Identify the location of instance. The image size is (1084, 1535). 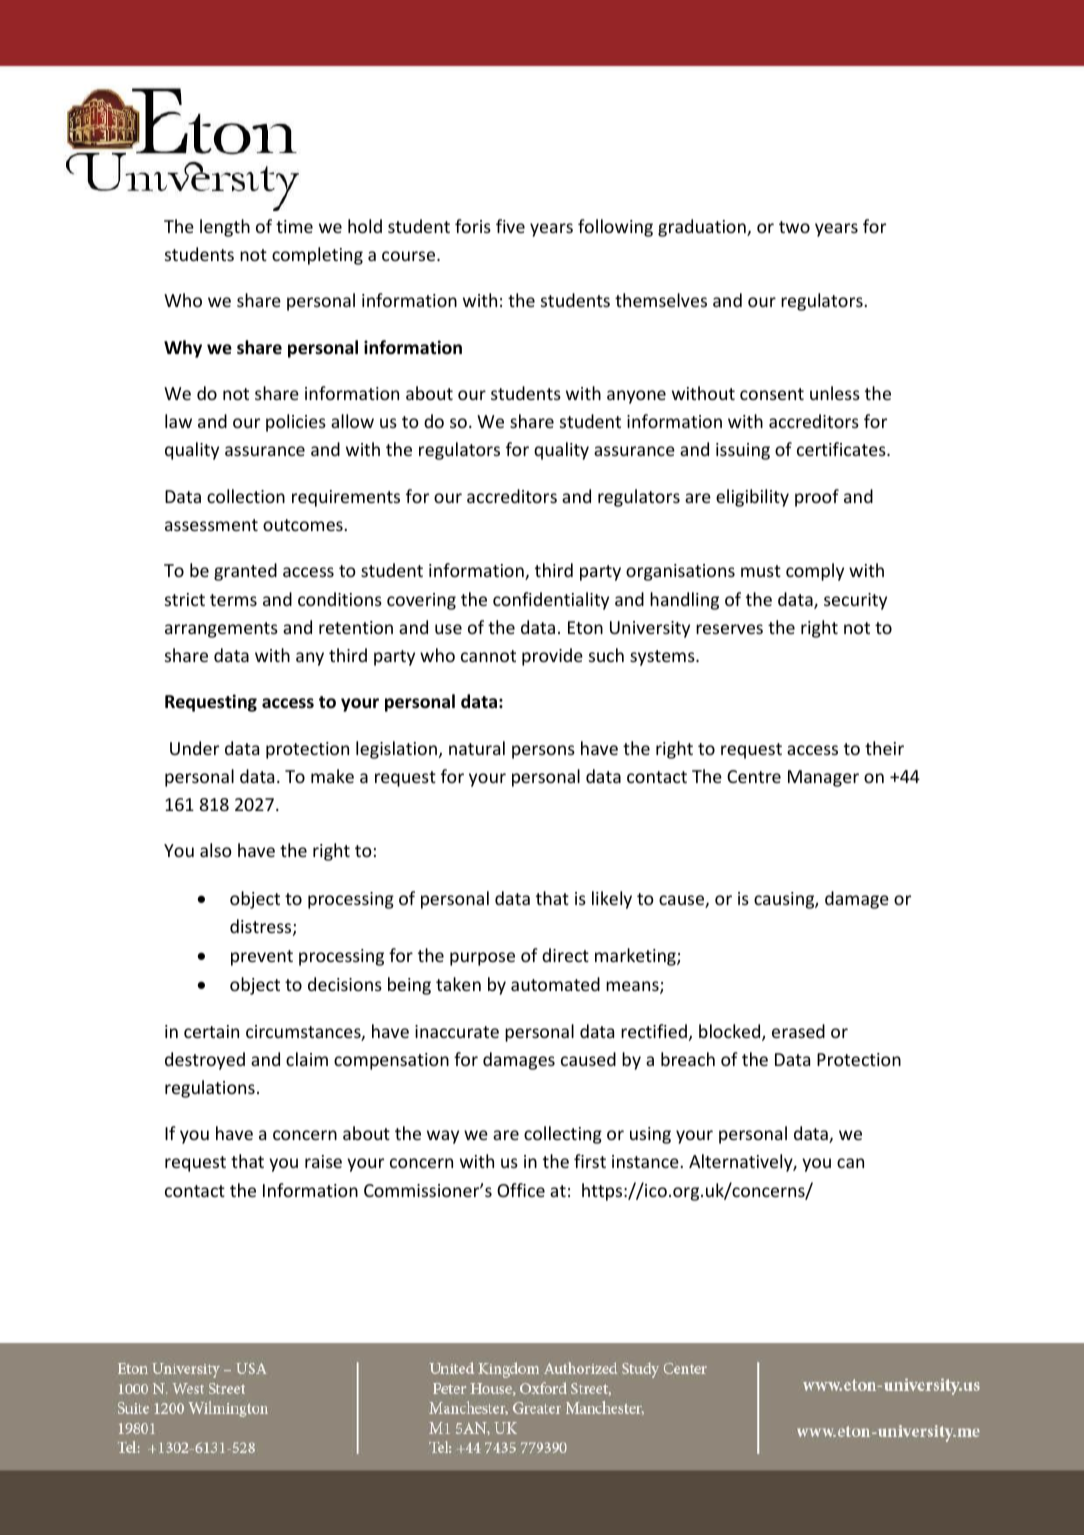
(645, 1161).
